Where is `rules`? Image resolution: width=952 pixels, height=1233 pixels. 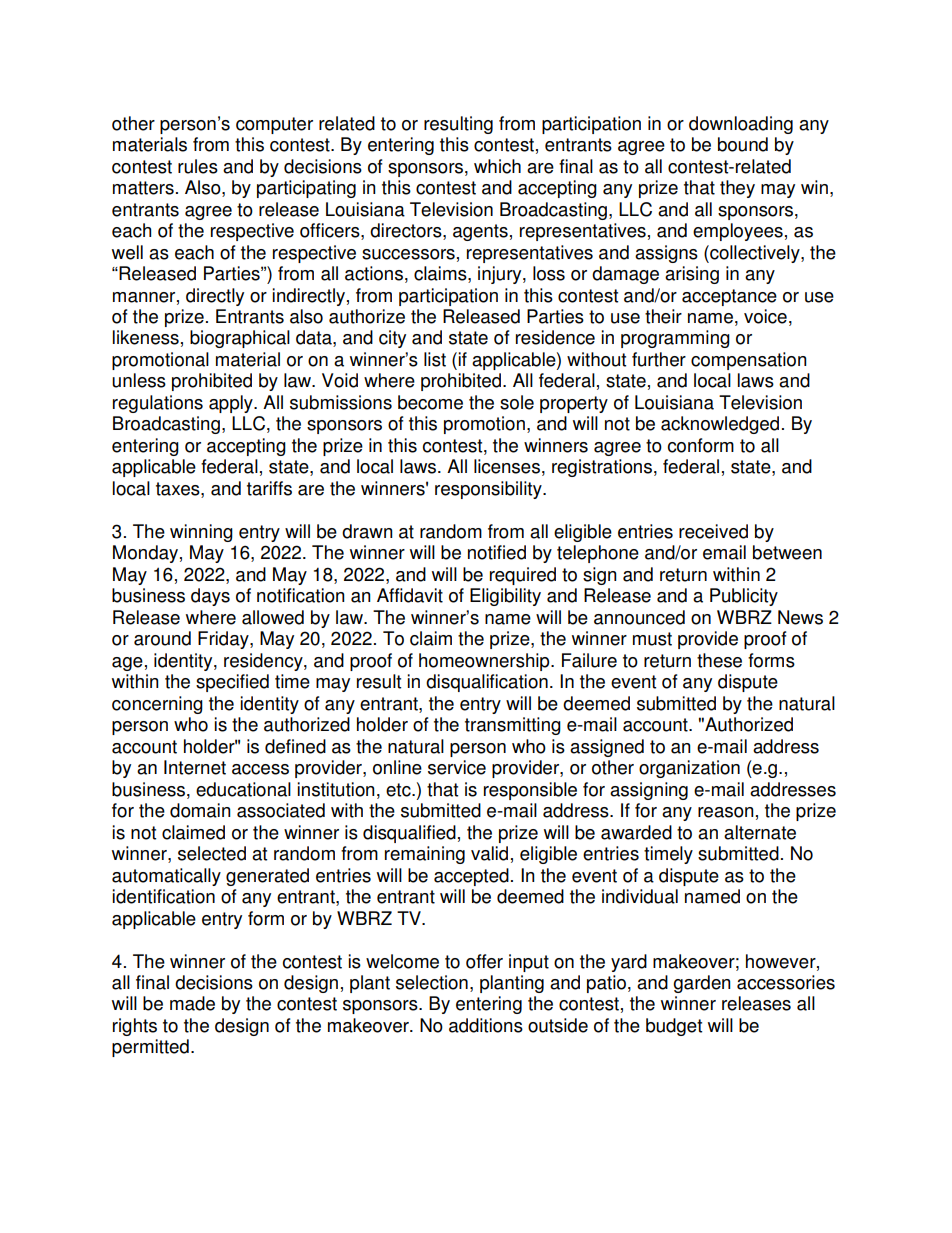
rules is located at coordinates (198, 166).
